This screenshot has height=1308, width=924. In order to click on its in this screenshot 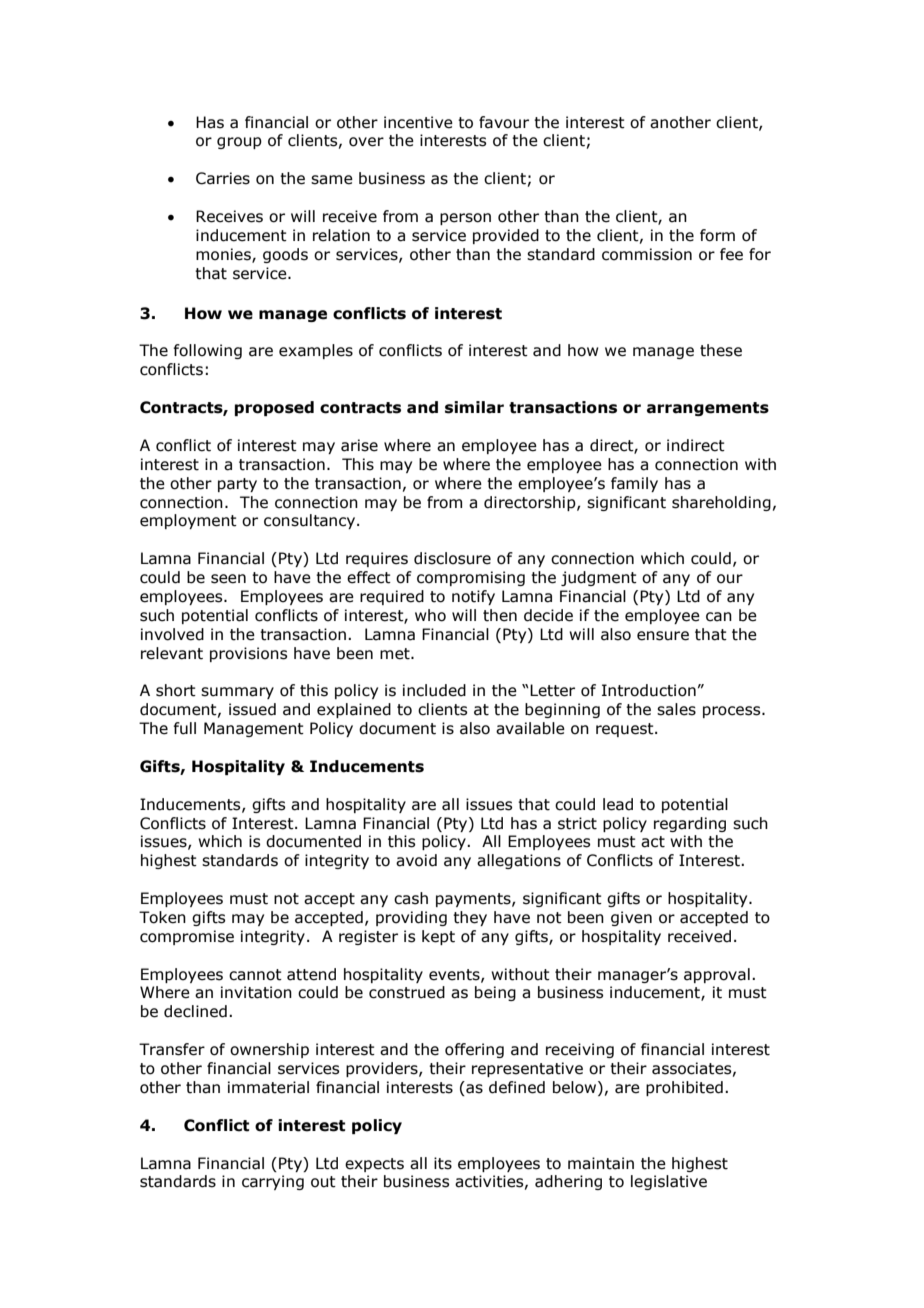, I will do `click(443, 1163)`.
